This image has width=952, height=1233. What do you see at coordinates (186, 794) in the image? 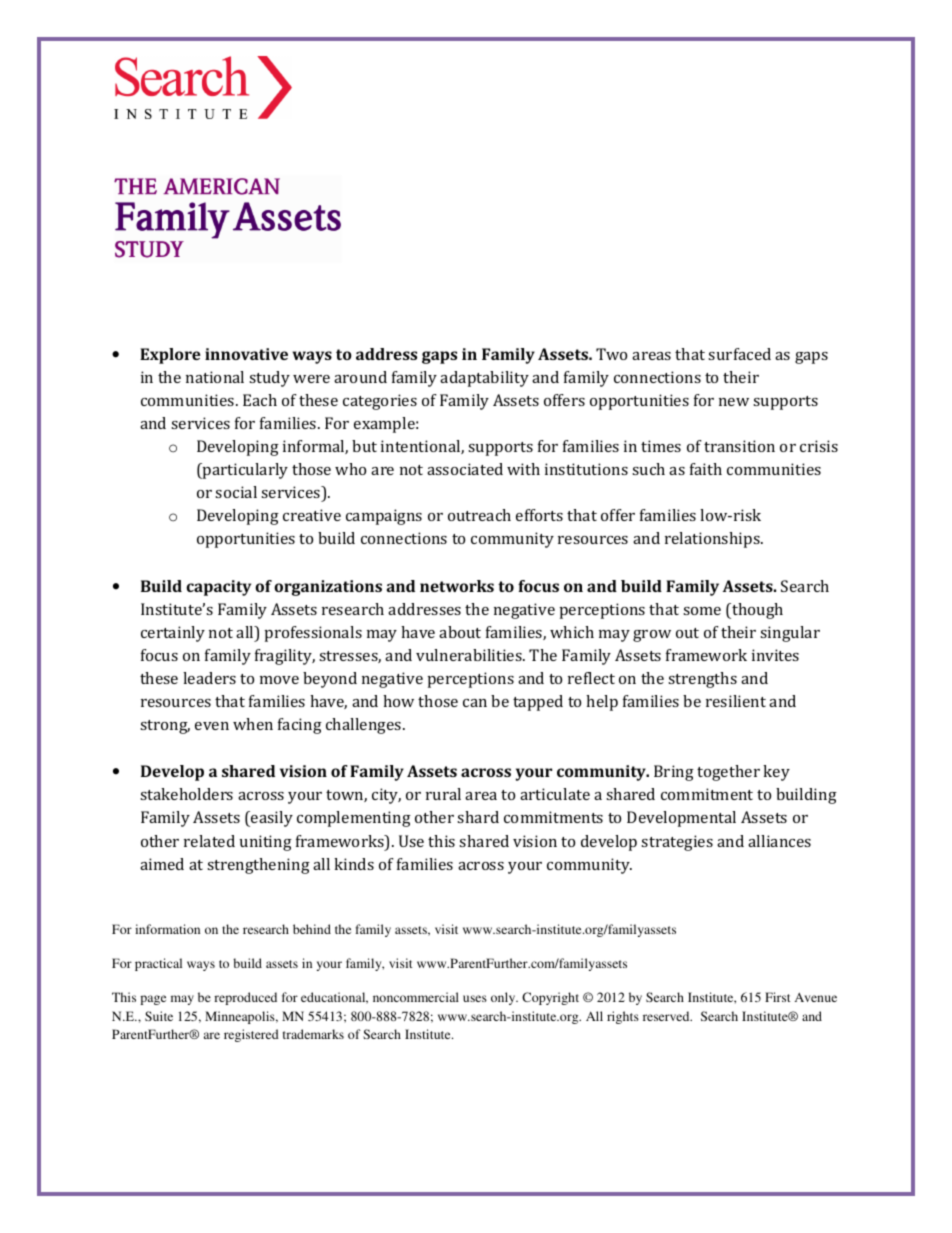
I see `stakeholders` at bounding box center [186, 794].
